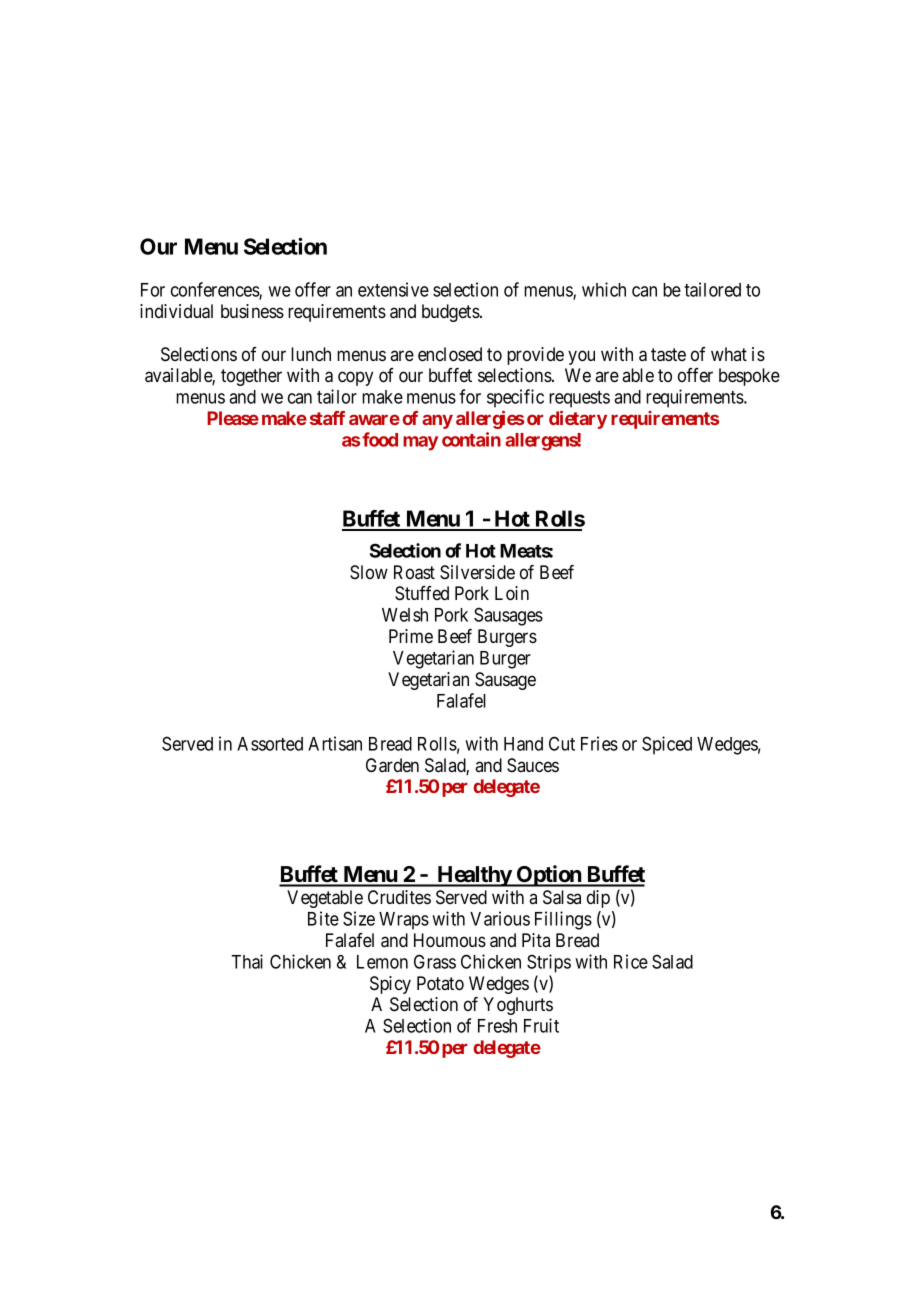 This document has width=924, height=1308. I want to click on Assorted, so click(270, 744).
